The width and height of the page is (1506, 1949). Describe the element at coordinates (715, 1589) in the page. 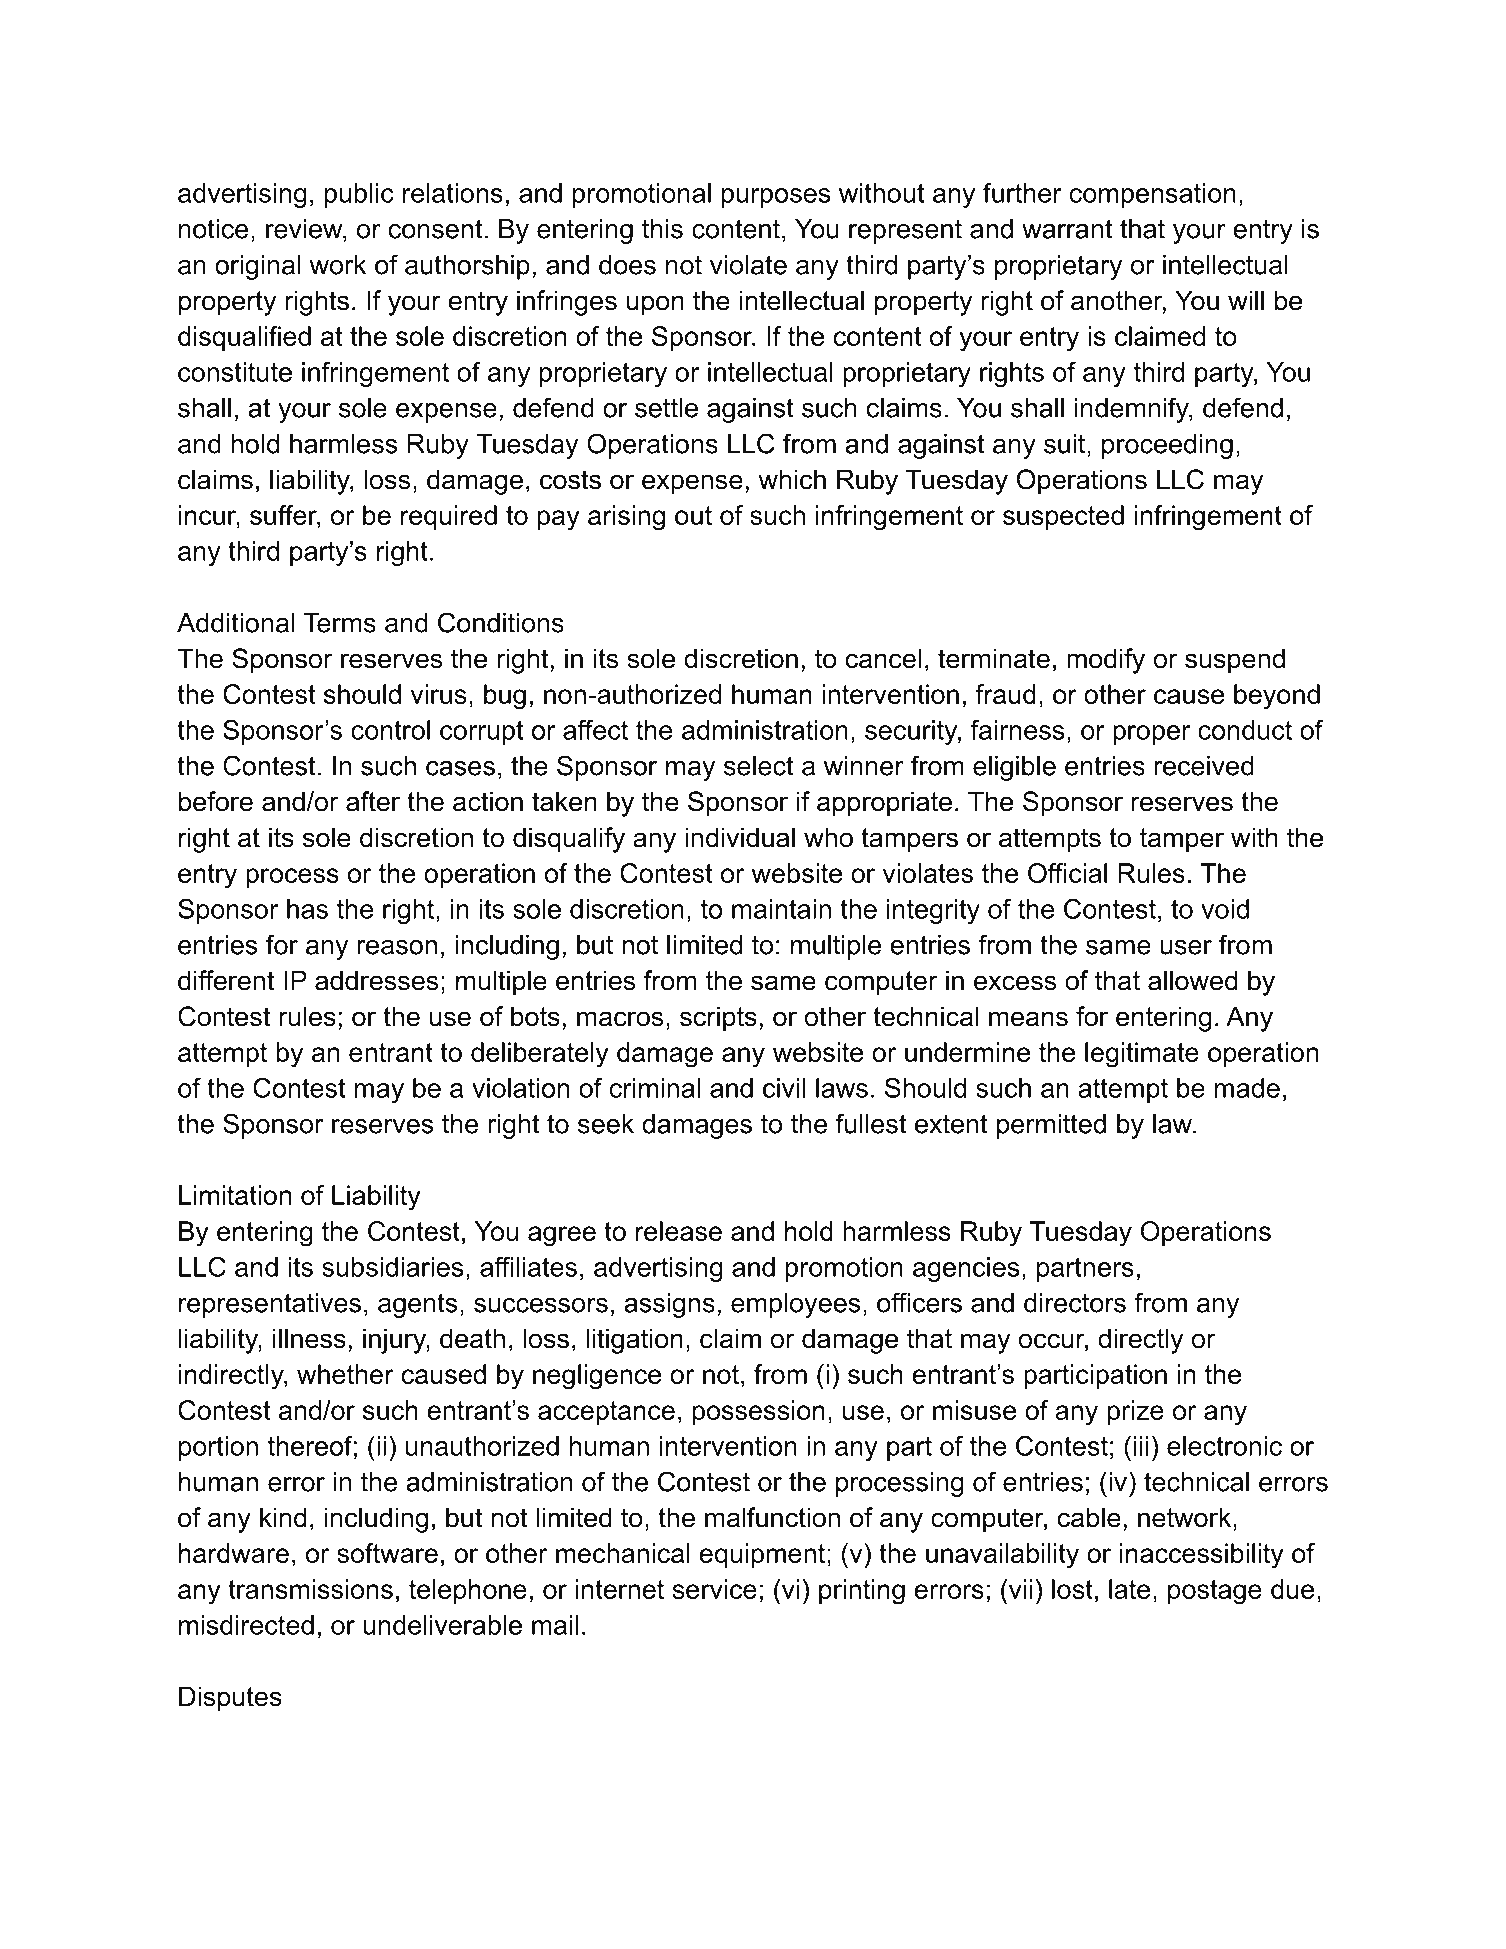

I see `service` at that location.
